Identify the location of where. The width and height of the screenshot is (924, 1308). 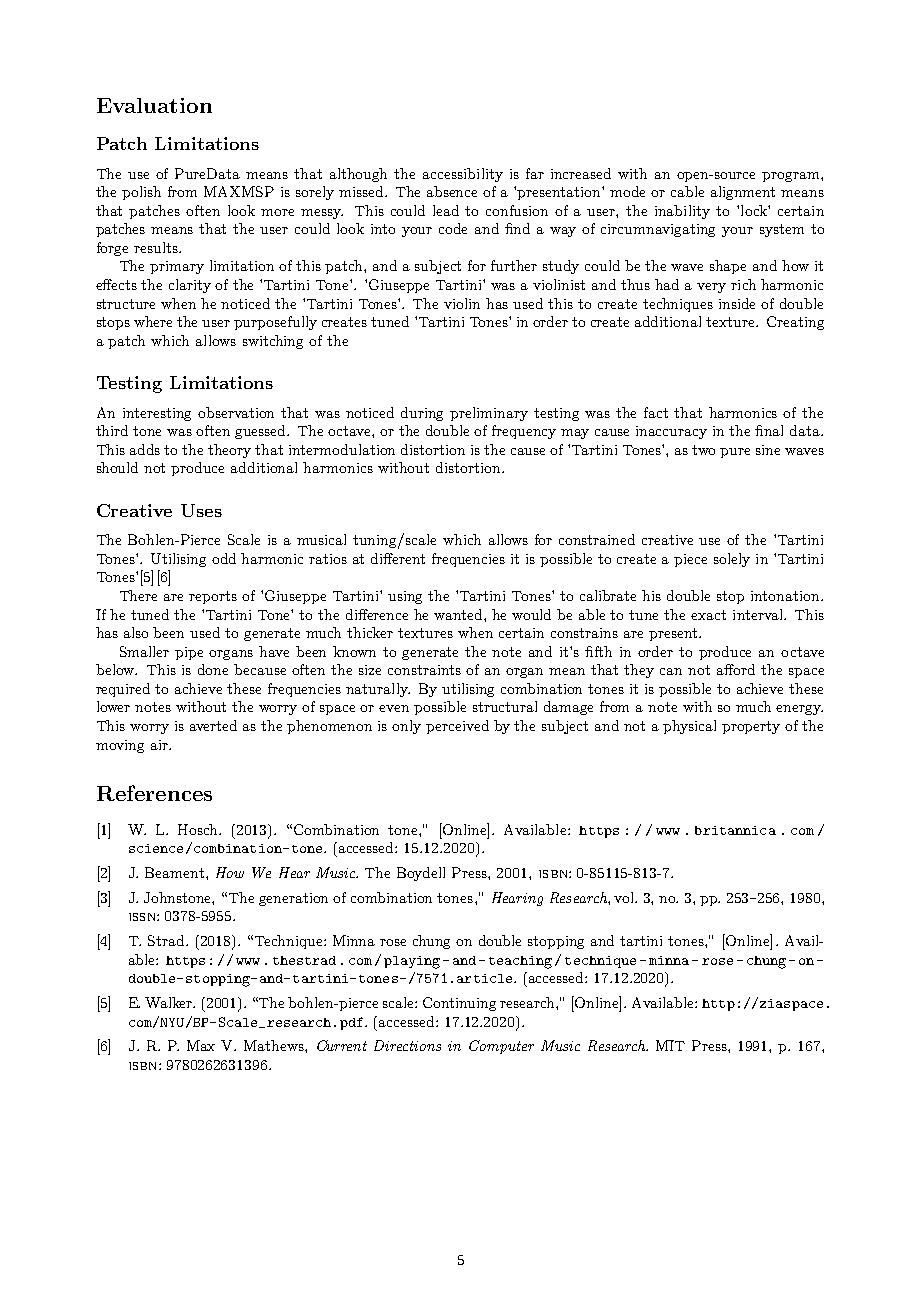
(153, 321).
